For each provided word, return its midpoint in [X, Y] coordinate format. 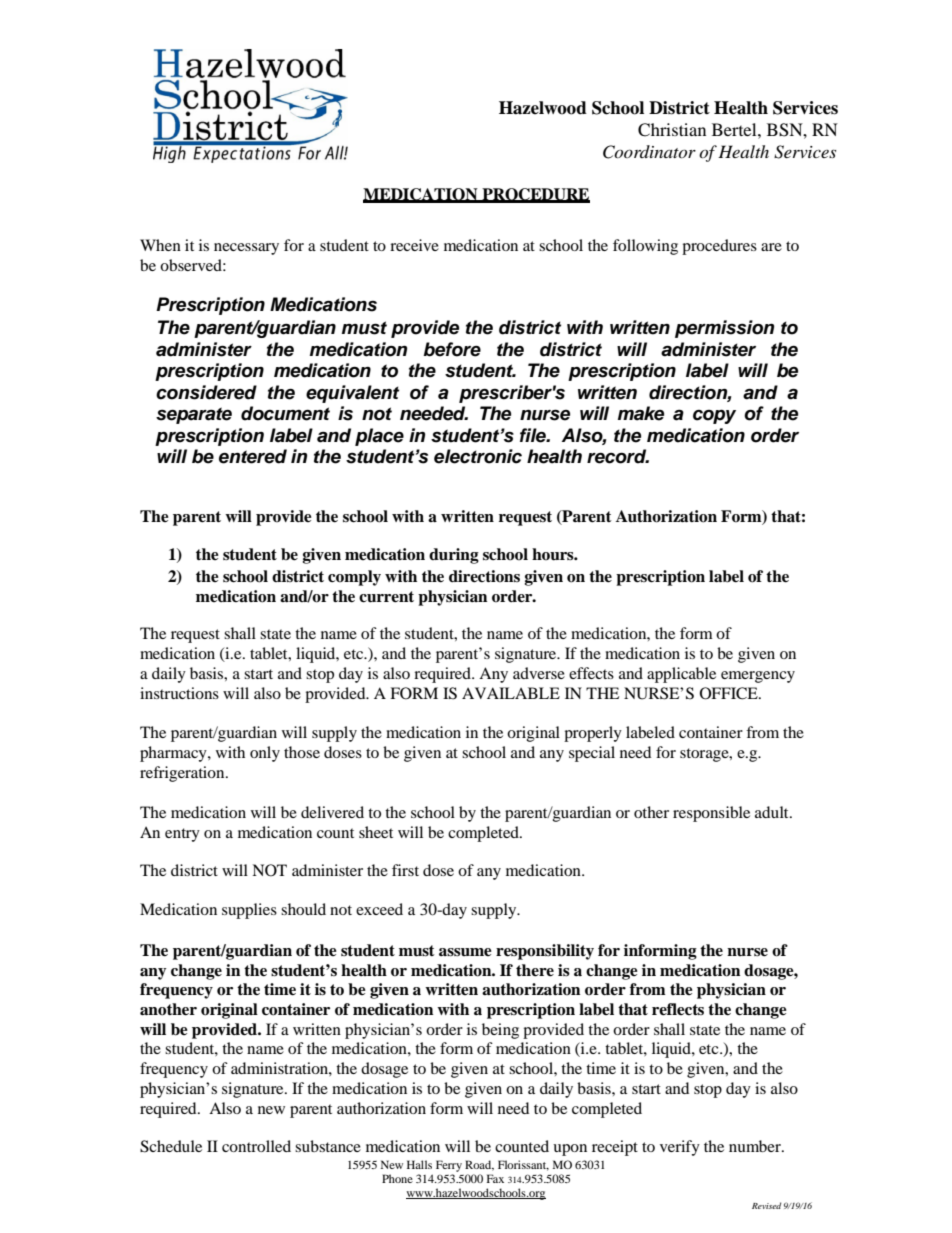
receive [414, 245]
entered [253, 456]
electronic [478, 456]
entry [182, 835]
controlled [256, 1146]
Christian [672, 130]
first [405, 870]
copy [714, 417]
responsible [711, 814]
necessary [246, 249]
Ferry [449, 1166]
